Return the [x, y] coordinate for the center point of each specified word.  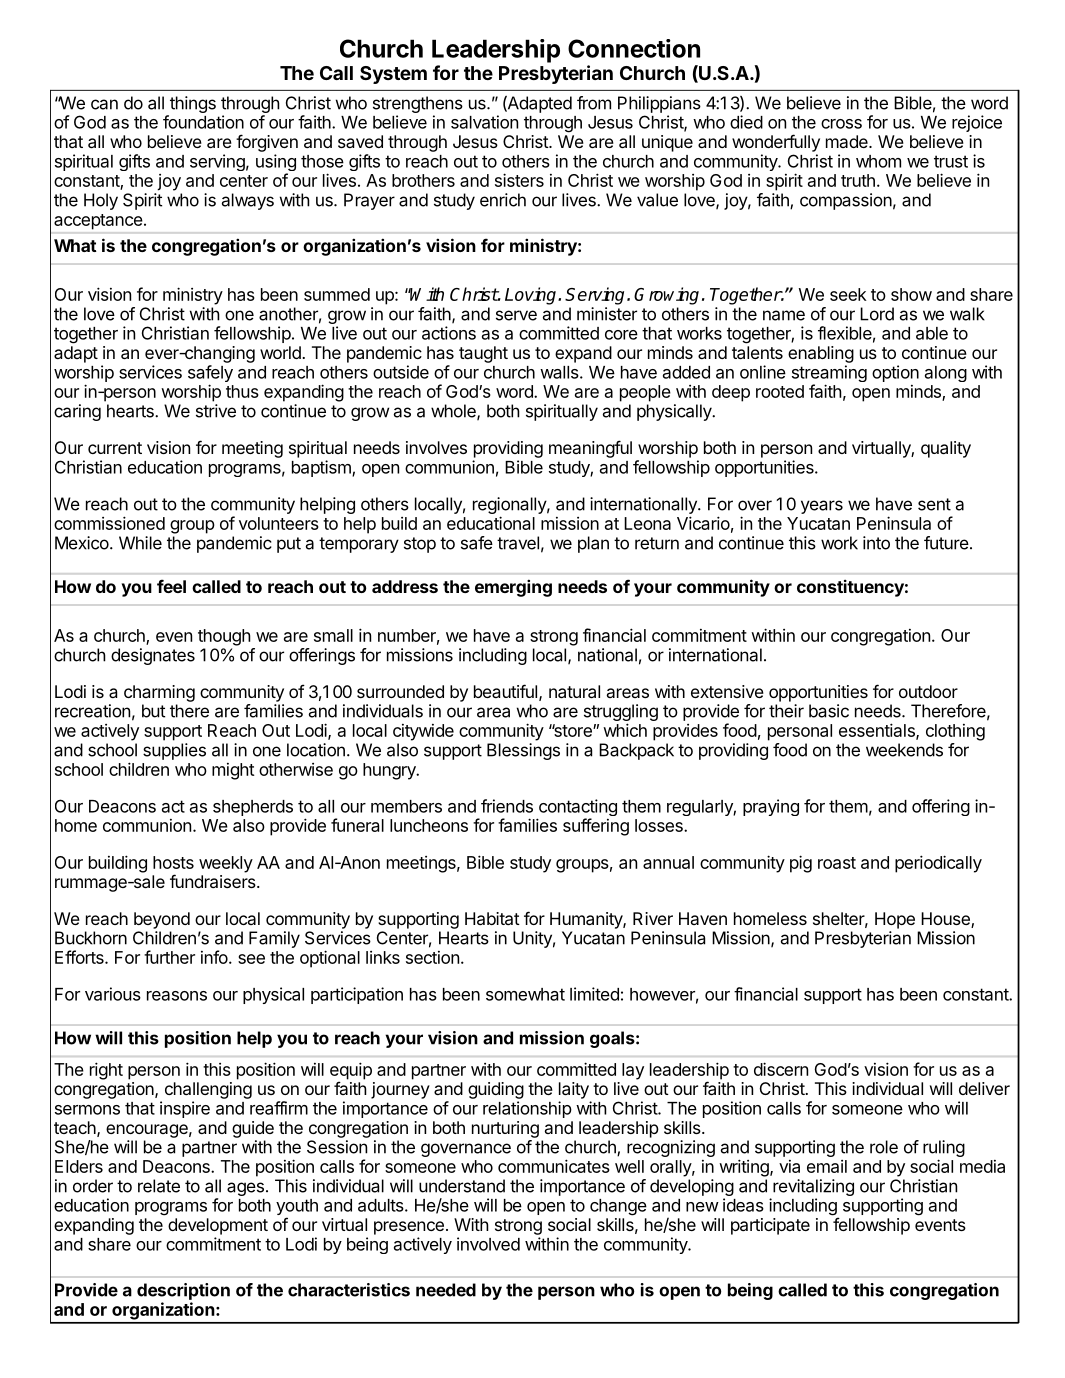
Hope [895, 920]
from [594, 103]
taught [483, 354]
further [169, 957]
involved [488, 1244]
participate [770, 1226]
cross [841, 124]
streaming [829, 375]
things [193, 104]
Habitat [492, 918]
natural [574, 691]
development [218, 1226]
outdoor [928, 691]
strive [216, 411]
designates [153, 656]
